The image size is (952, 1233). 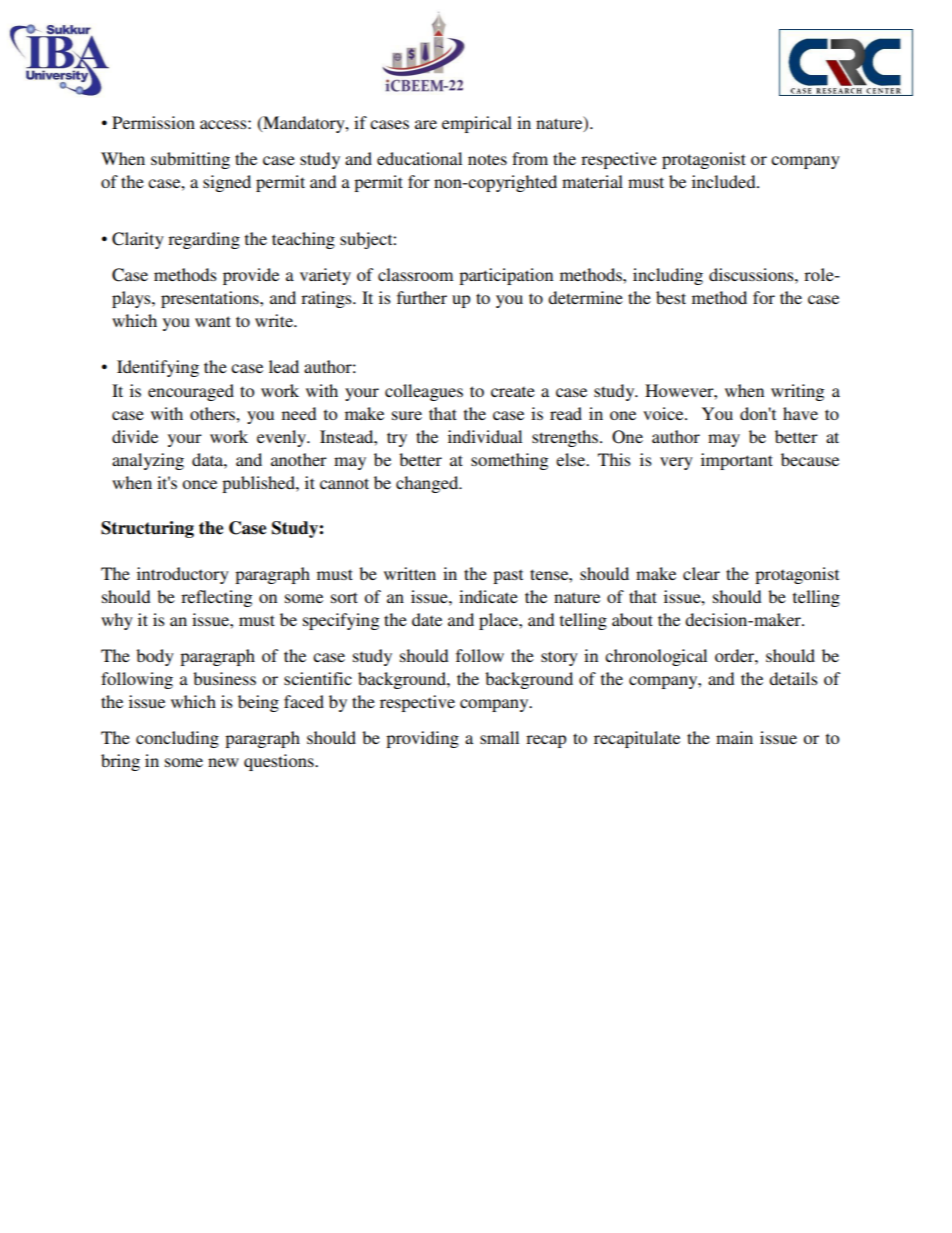 What do you see at coordinates (213, 321) in the page?
I see `want` at bounding box center [213, 321].
